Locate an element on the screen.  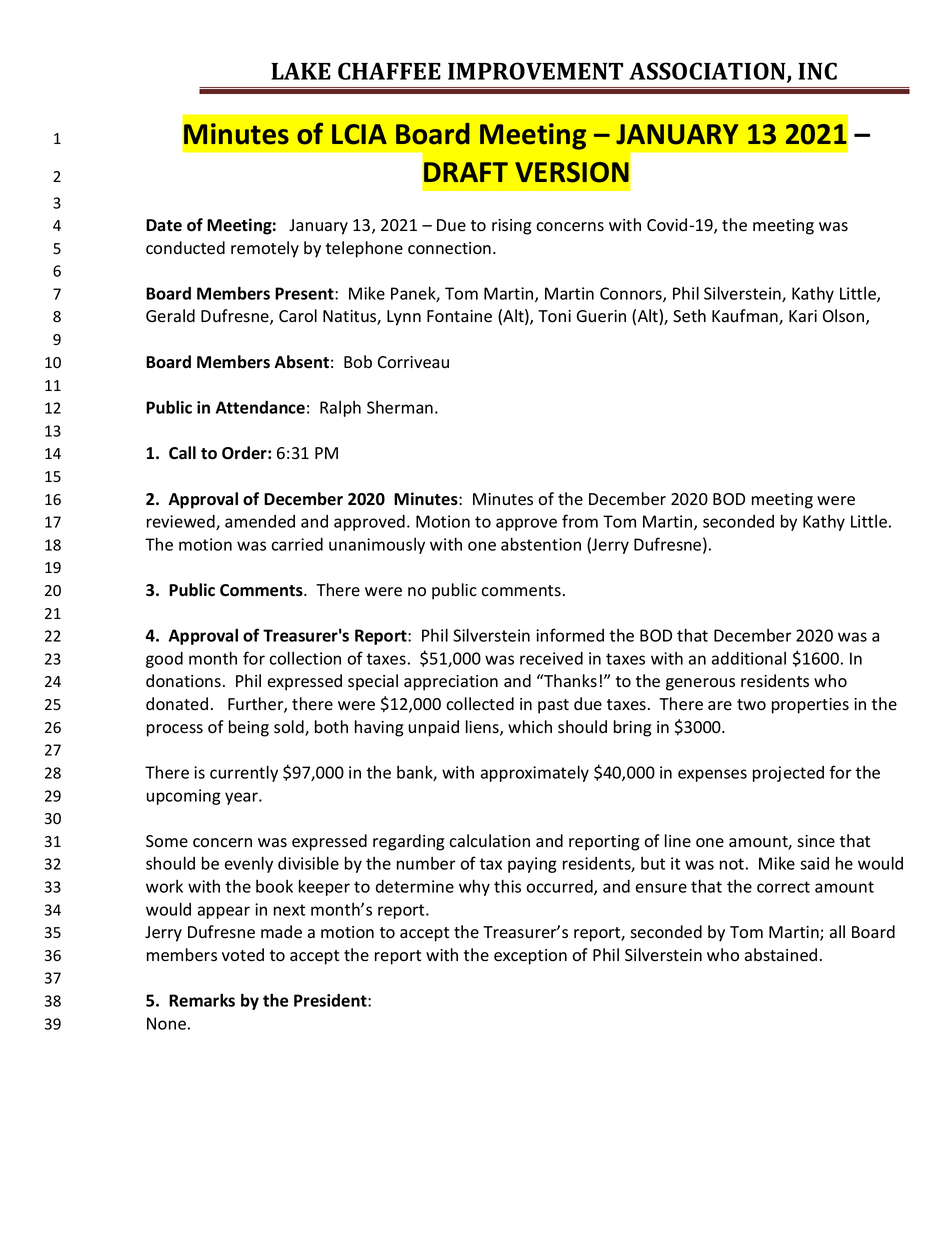
LAKE is located at coordinates (301, 71).
